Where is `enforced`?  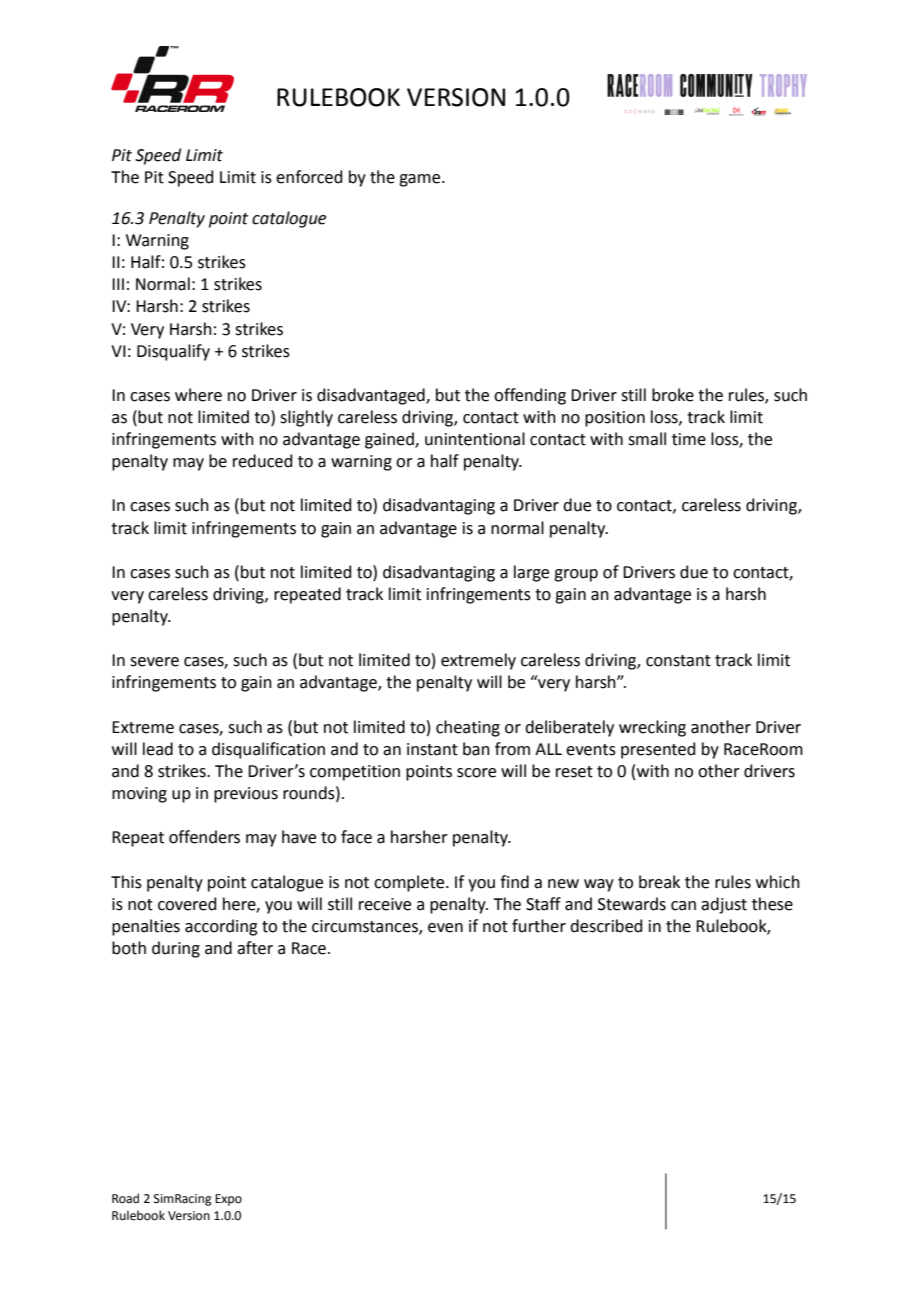 enforced is located at coordinates (309, 177).
